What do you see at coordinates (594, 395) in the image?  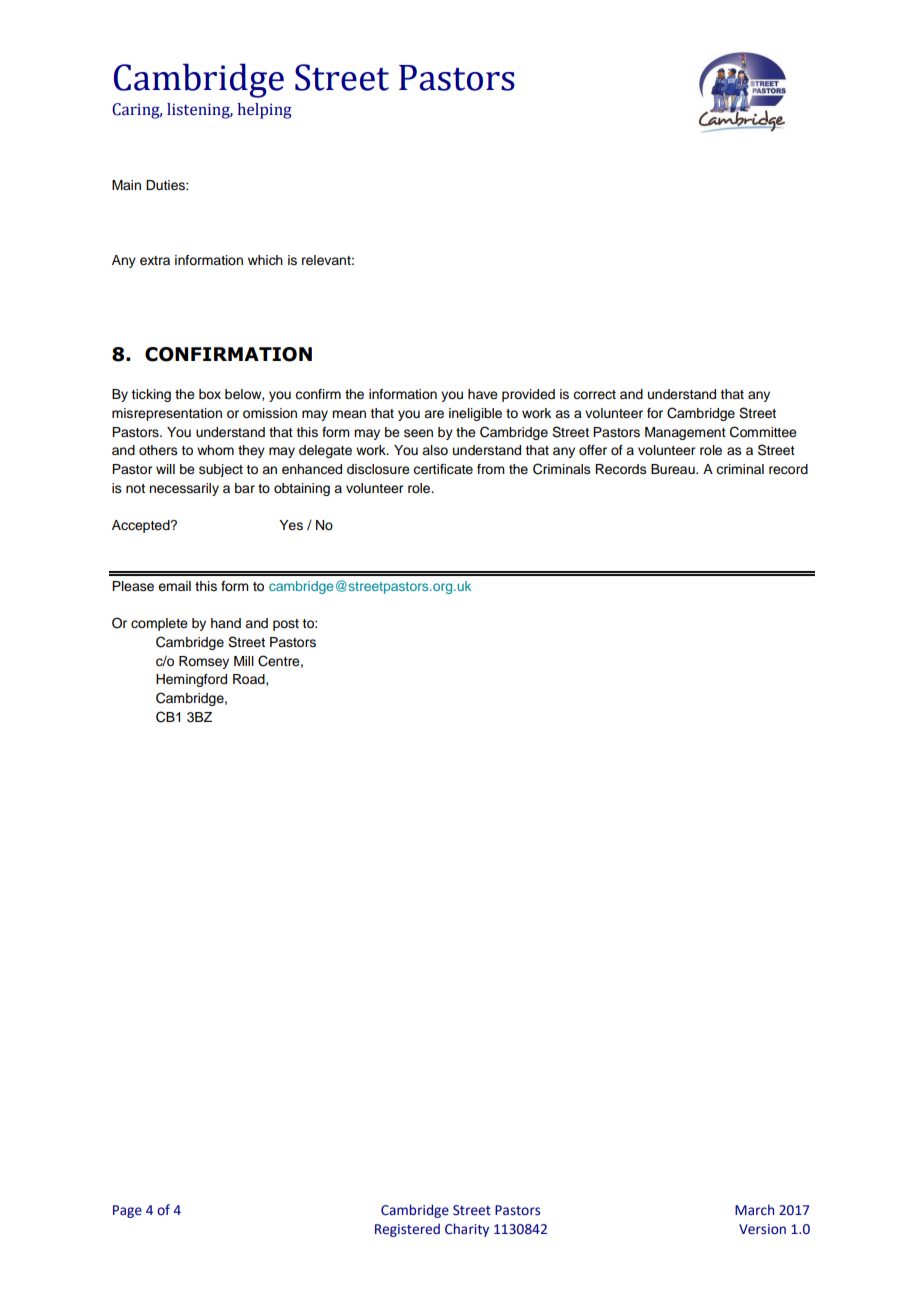 I see `correct` at bounding box center [594, 395].
